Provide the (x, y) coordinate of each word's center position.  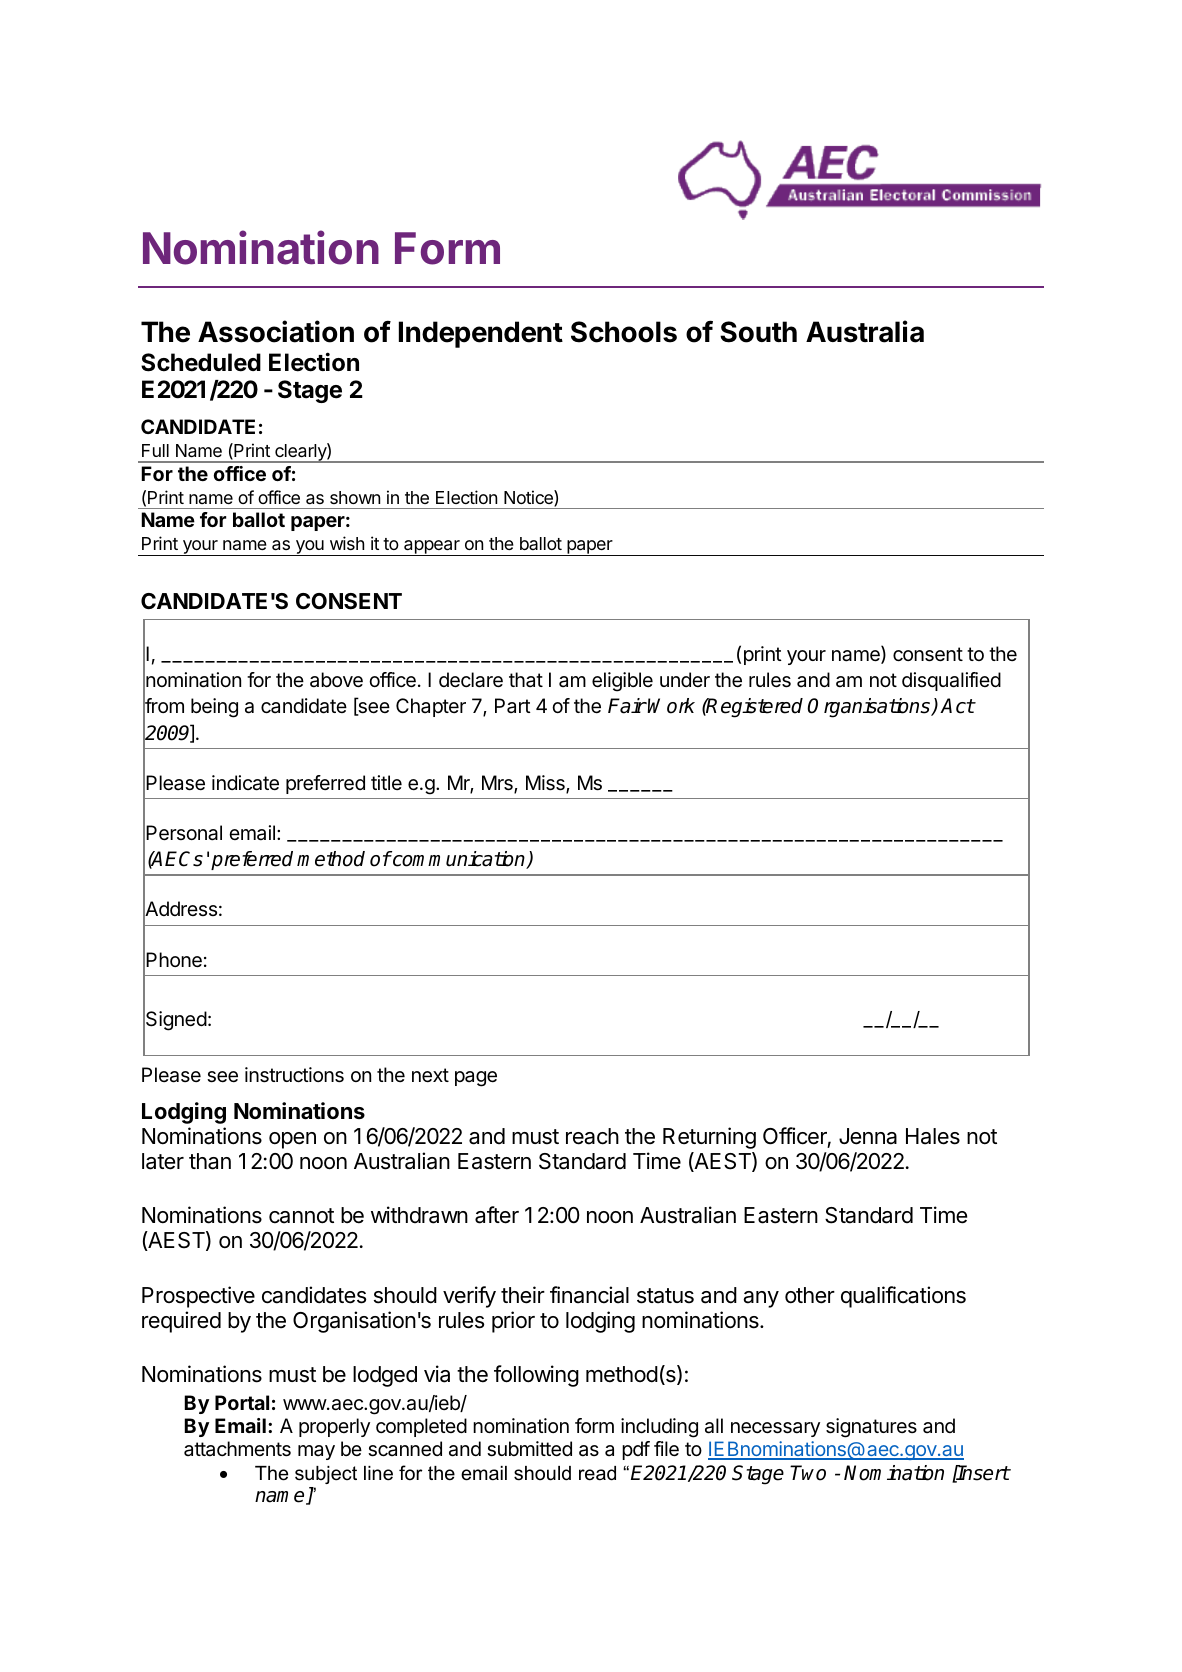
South (758, 332)
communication (459, 860)
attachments (237, 1449)
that (526, 679)
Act (957, 706)
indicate (245, 783)
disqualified (951, 681)
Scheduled (201, 362)
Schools (624, 332)
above (336, 680)
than (210, 1161)
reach (592, 1136)
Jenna (868, 1136)
